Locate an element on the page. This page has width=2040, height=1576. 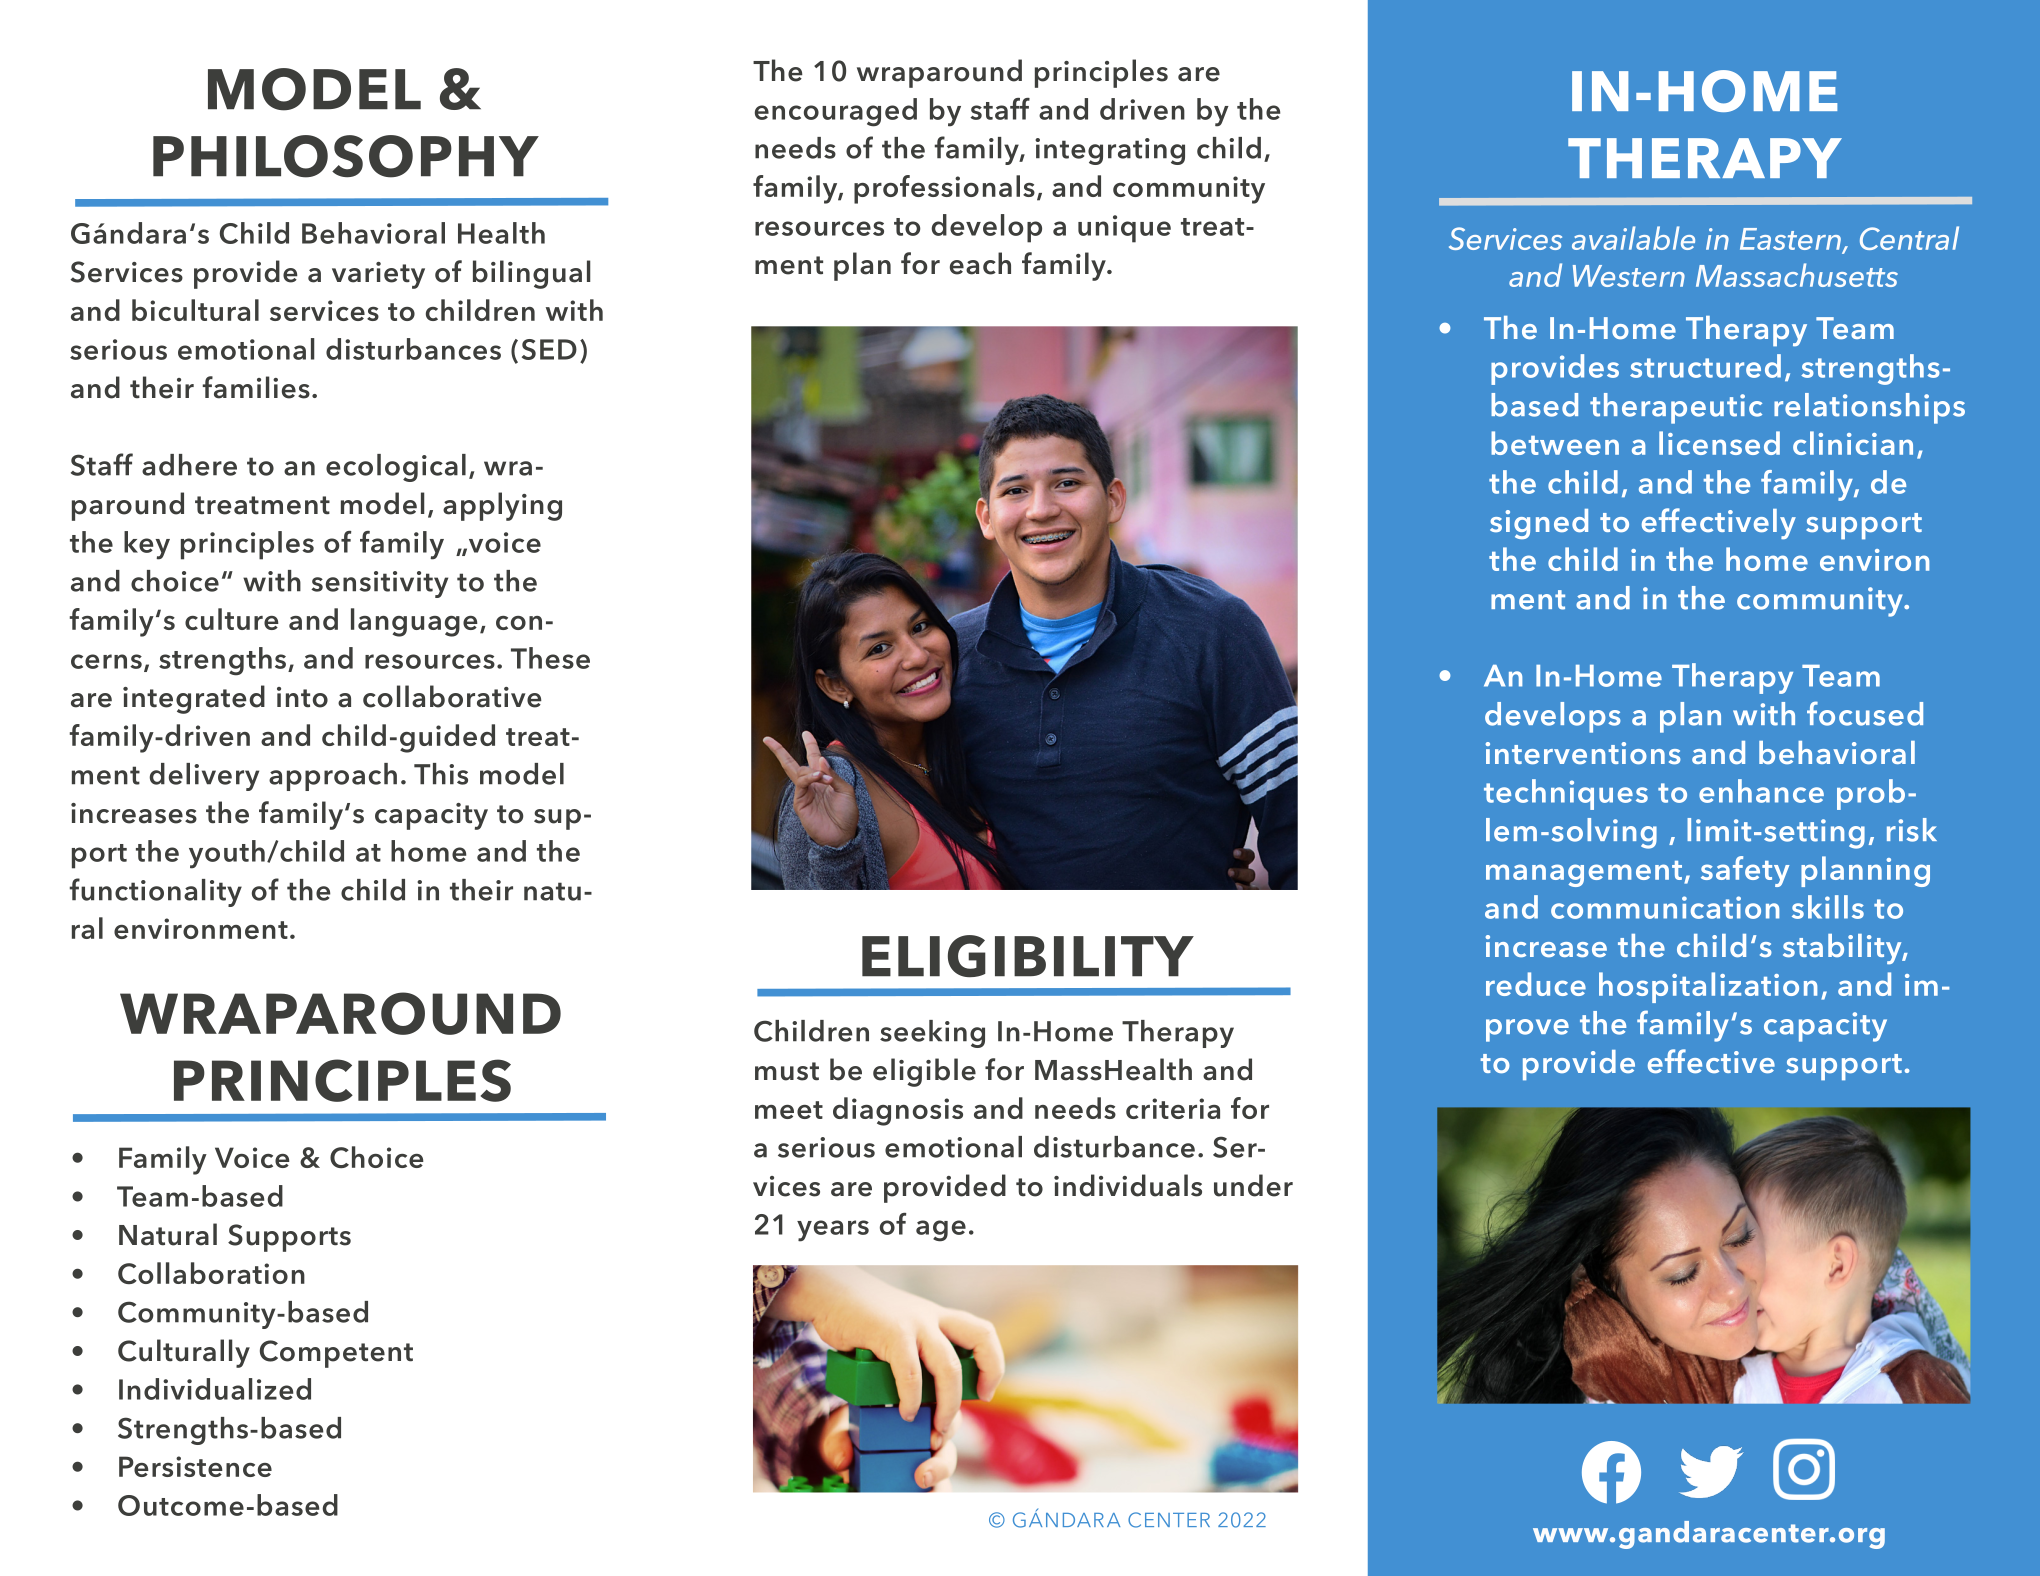
Individualized is located at coordinates (215, 1389).
